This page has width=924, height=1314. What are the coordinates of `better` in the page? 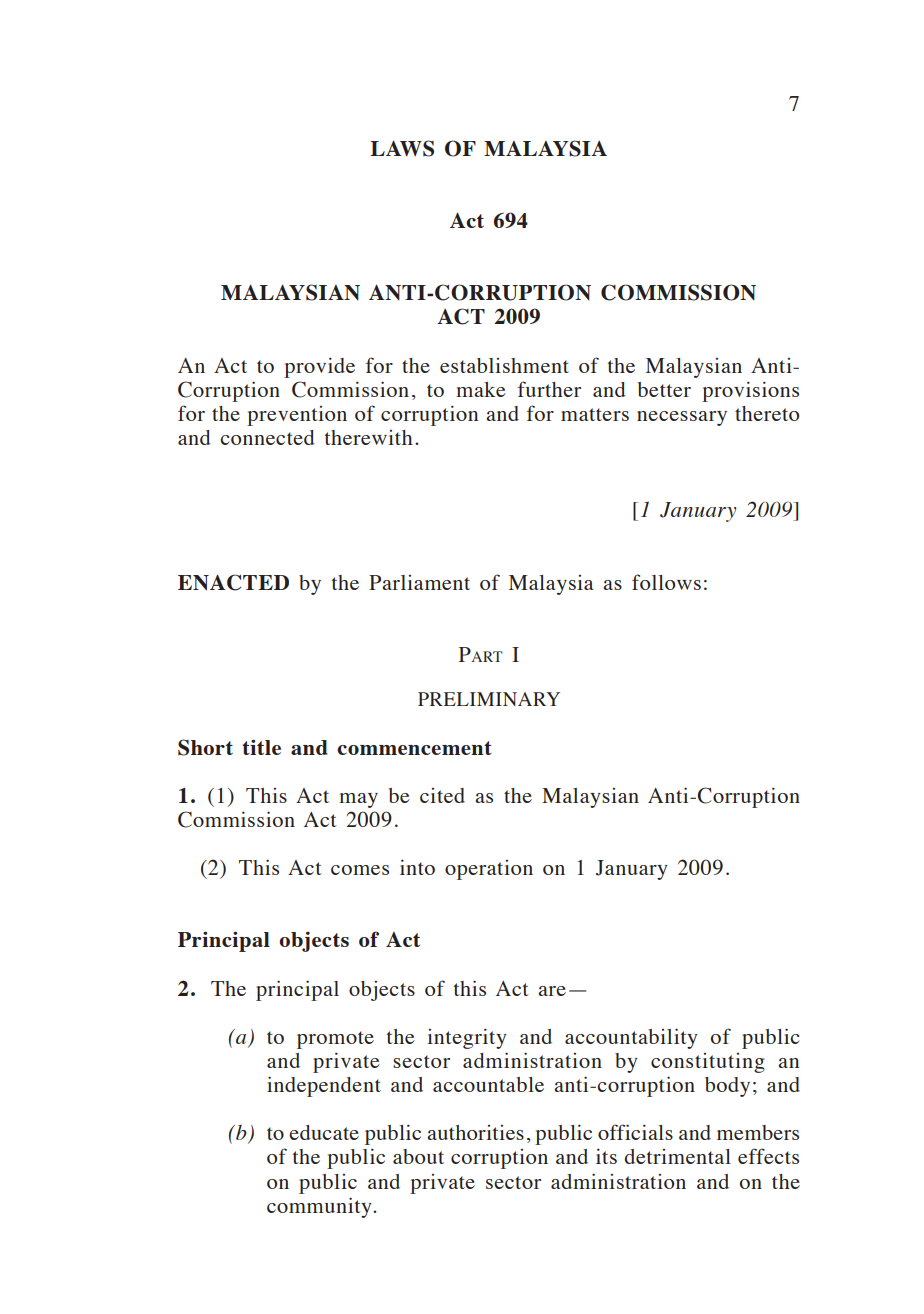 It's located at (664, 389).
